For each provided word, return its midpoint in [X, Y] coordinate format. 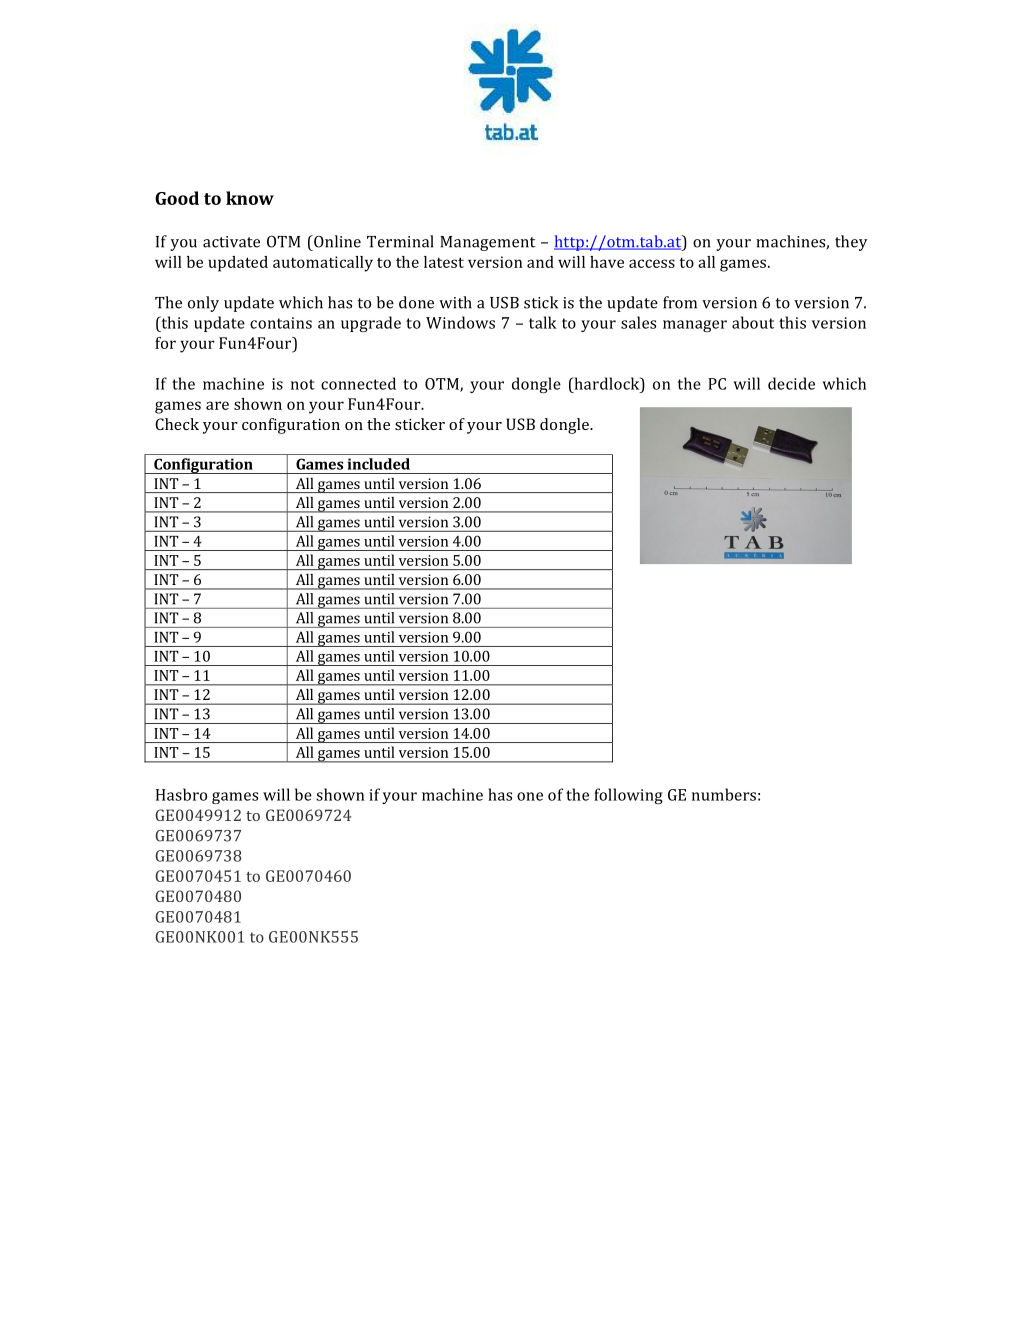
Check [177, 424]
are [217, 405]
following [628, 796]
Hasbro [181, 794]
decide [791, 383]
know [250, 198]
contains [281, 323]
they [851, 243]
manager [695, 326]
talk [543, 322]
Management [487, 243]
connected [358, 383]
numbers [724, 794]
